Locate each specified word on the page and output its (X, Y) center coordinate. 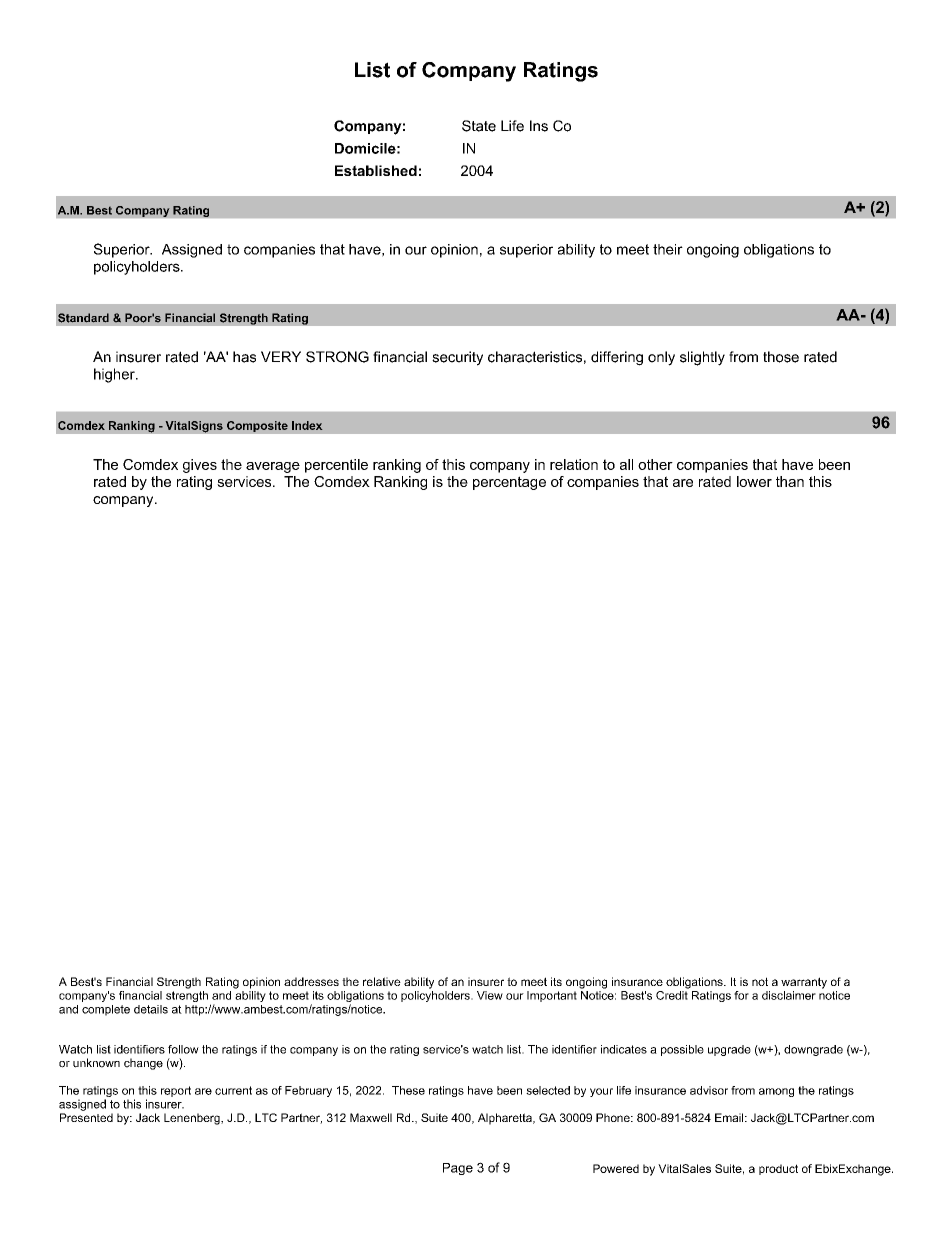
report (176, 1091)
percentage (509, 483)
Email (730, 1117)
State (479, 126)
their (668, 249)
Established (376, 170)
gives (200, 466)
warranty (804, 983)
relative (382, 981)
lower (754, 481)
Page (458, 1169)
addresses (311, 981)
